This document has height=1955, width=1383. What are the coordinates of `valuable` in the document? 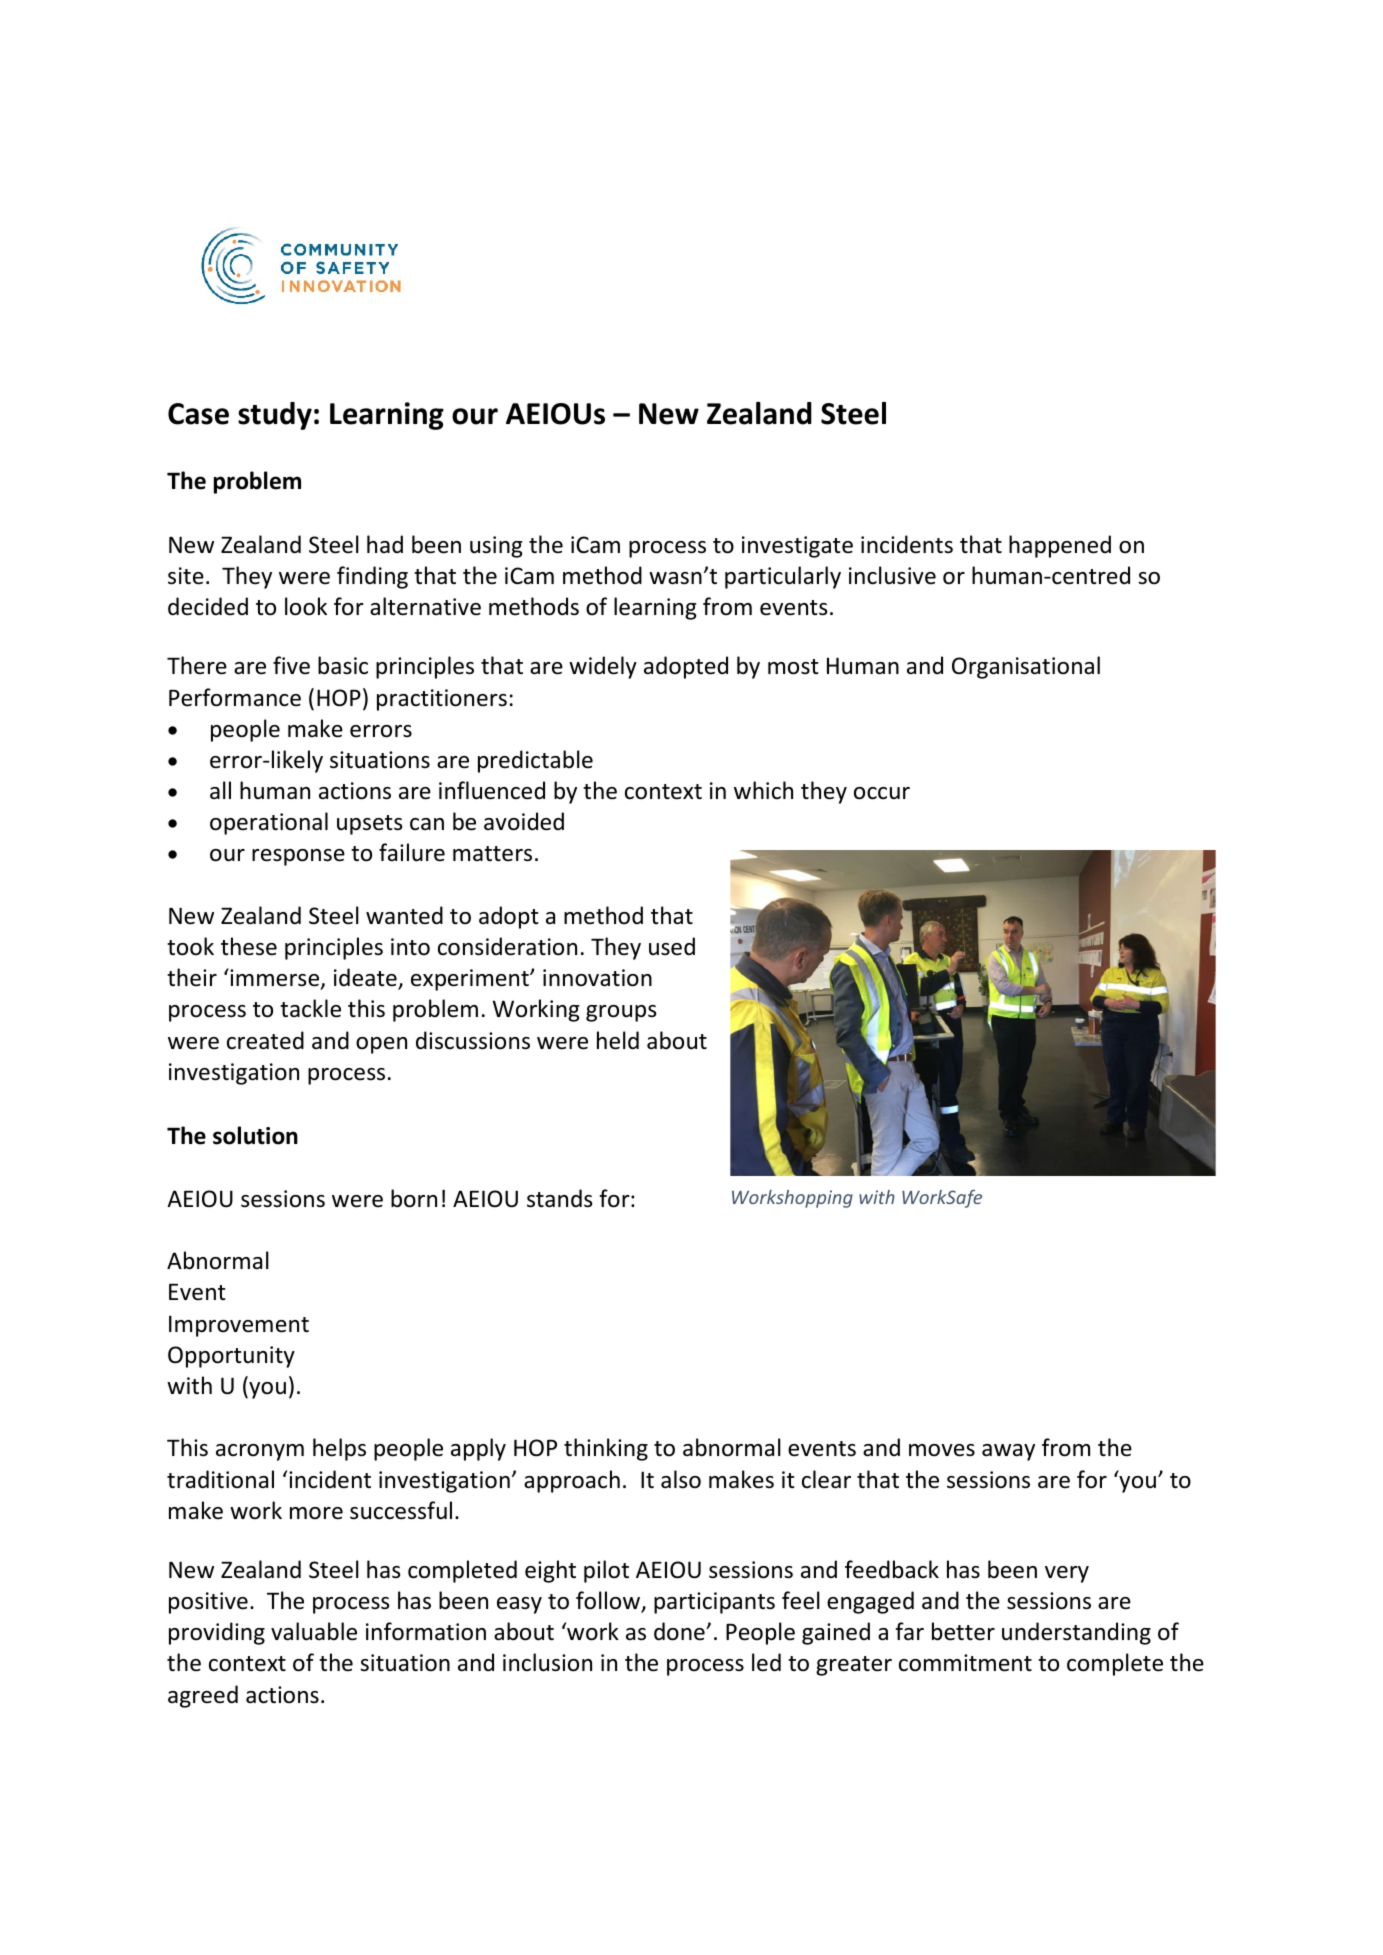 It's located at (314, 1631).
